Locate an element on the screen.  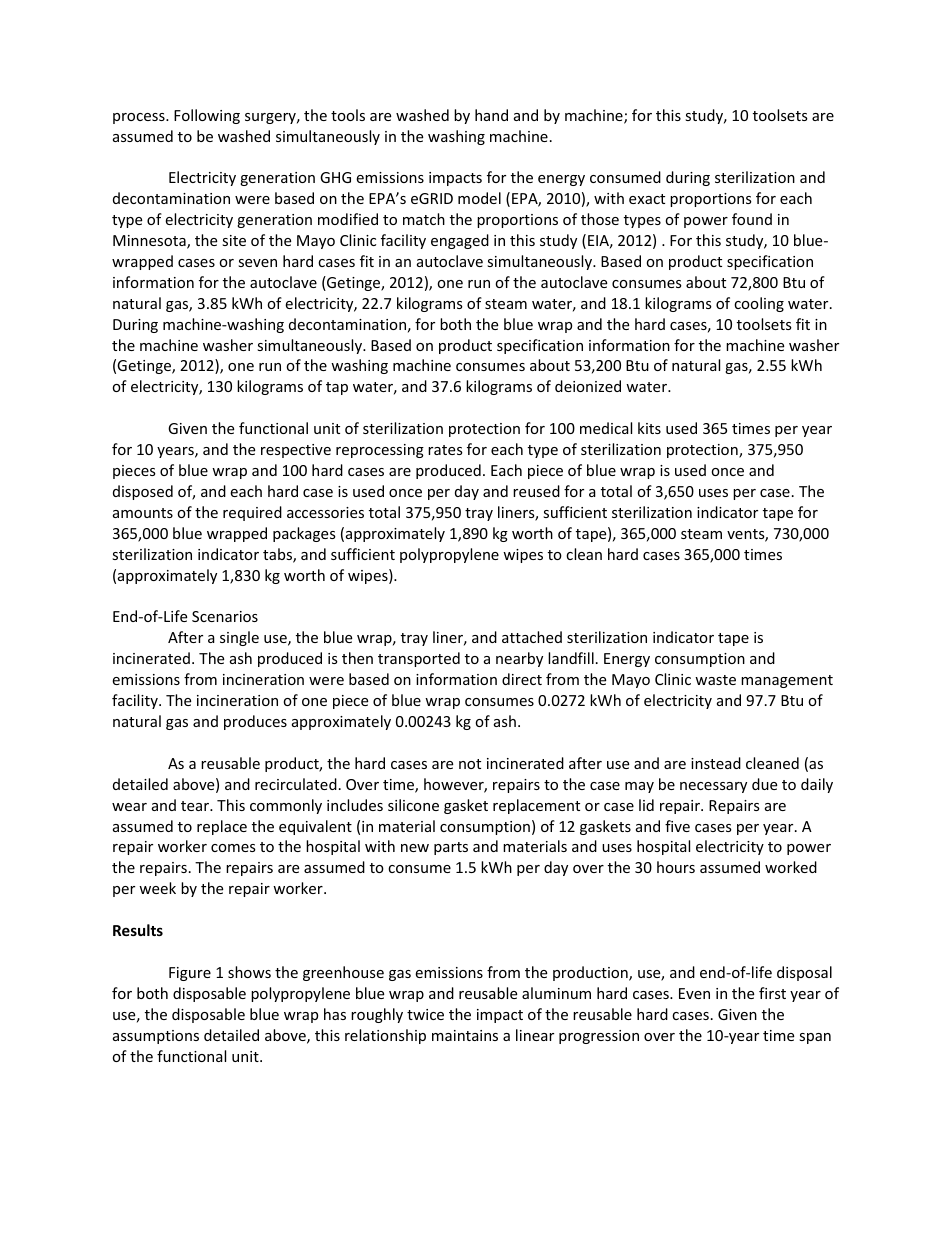
engaged is located at coordinates (460, 241).
